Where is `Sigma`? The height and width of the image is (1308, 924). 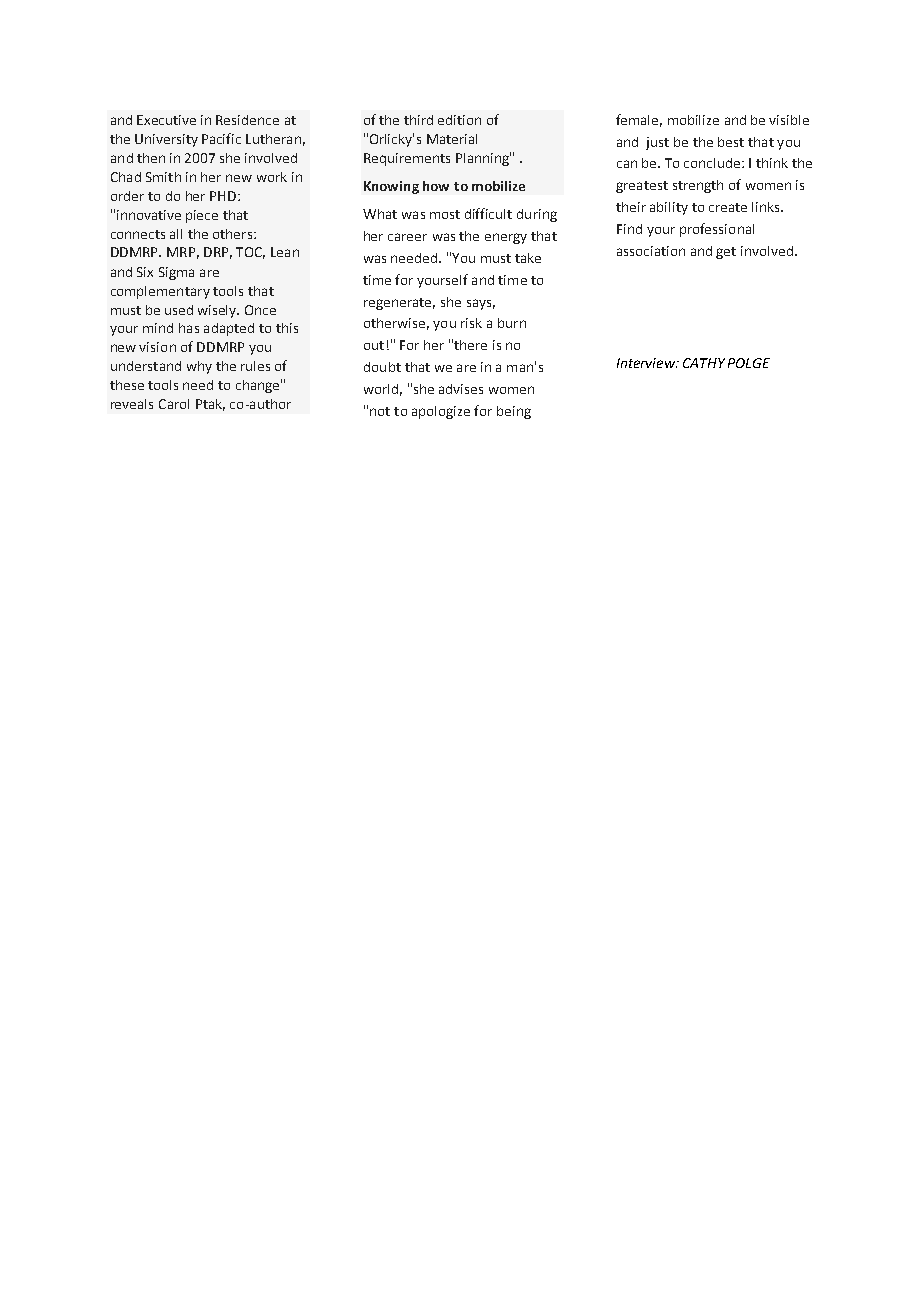
Sigma is located at coordinates (176, 273).
